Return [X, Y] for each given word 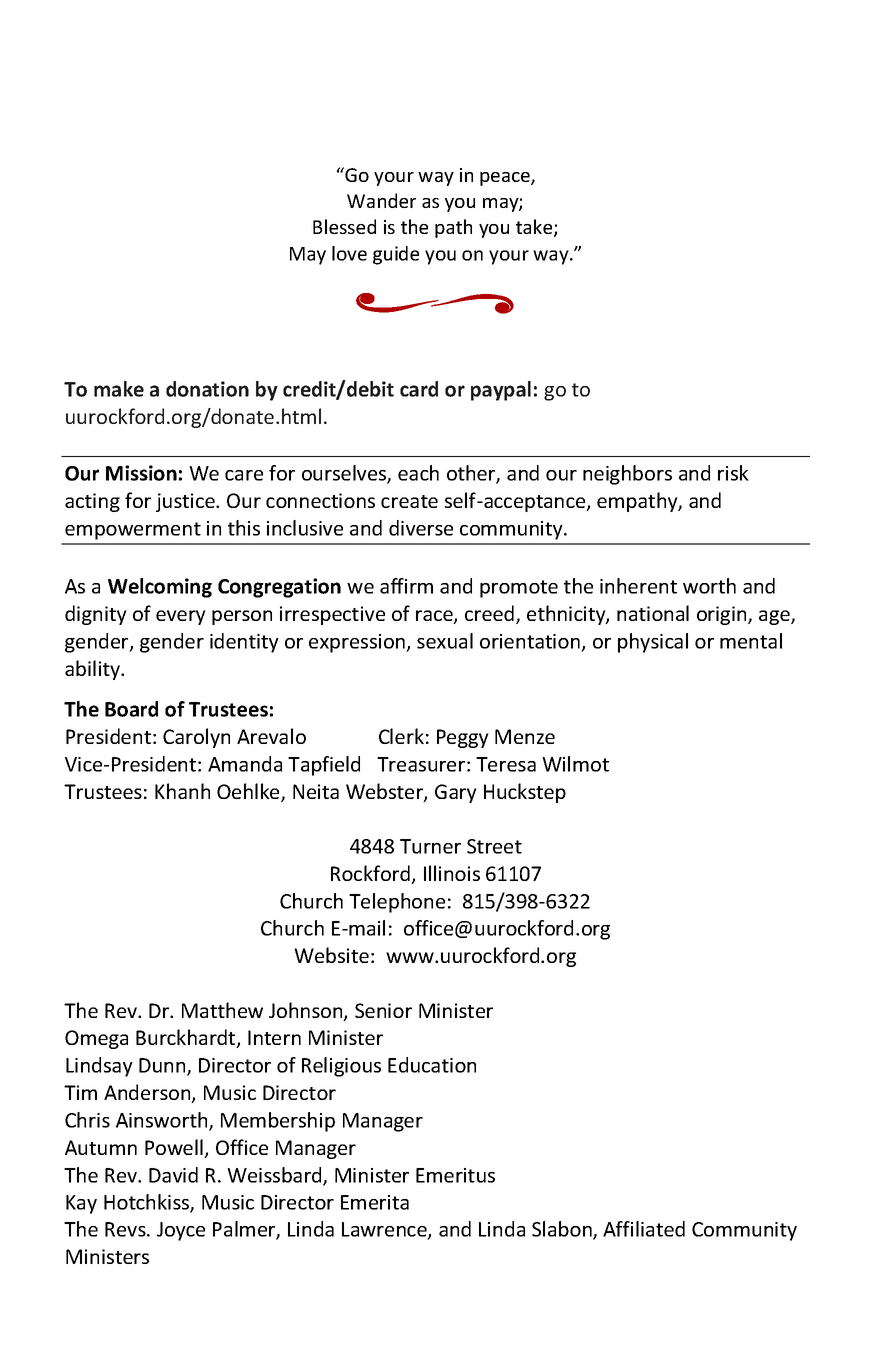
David [173, 1175]
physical [653, 643]
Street [494, 846]
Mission [141, 473]
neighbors [627, 475]
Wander [381, 200]
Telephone [397, 903]
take [535, 228]
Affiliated [644, 1229]
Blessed [344, 226]
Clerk [401, 736]
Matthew [222, 1010]
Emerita [375, 1202]
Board [131, 709]
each [418, 473]
